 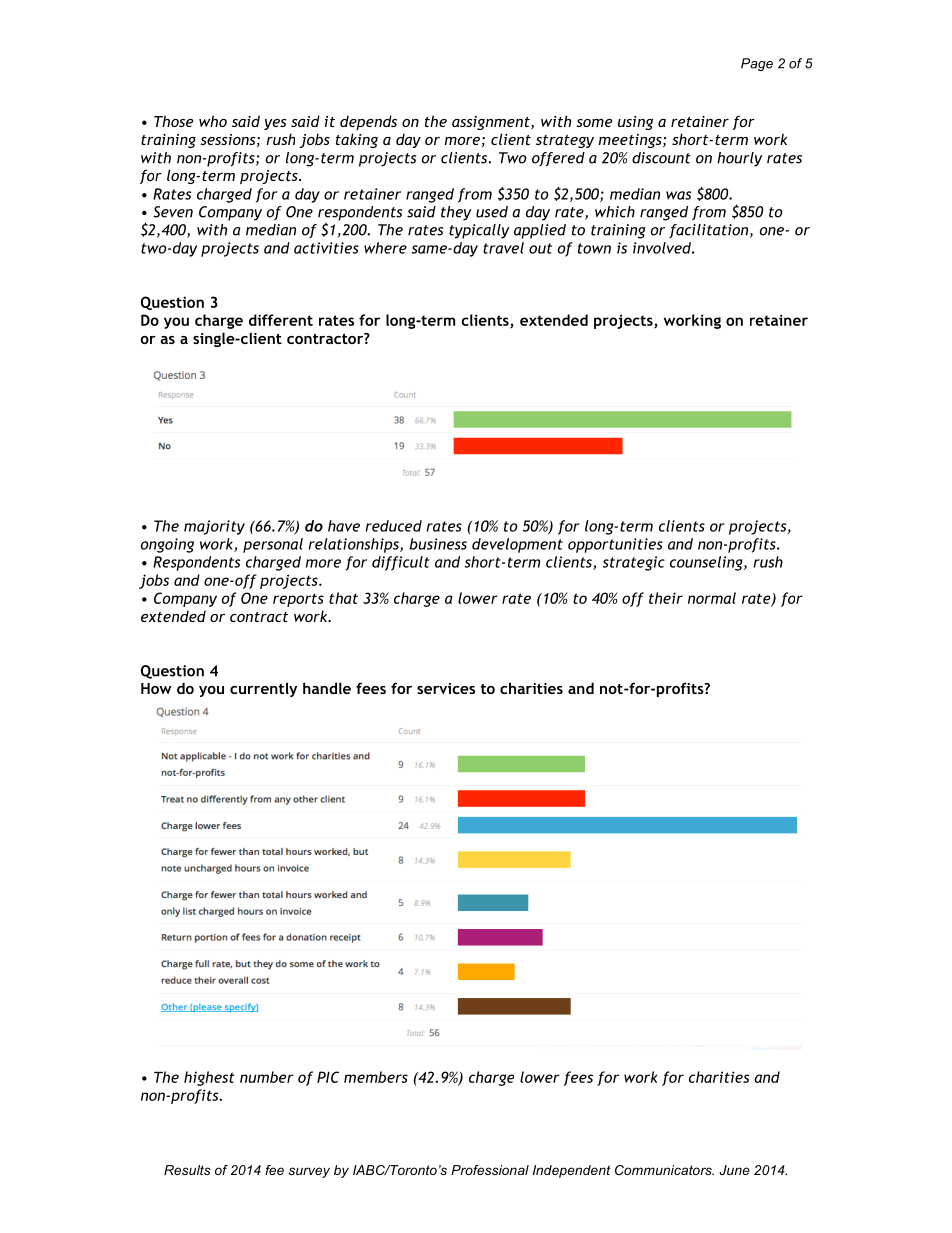 I want to click on their, so click(x=666, y=598).
